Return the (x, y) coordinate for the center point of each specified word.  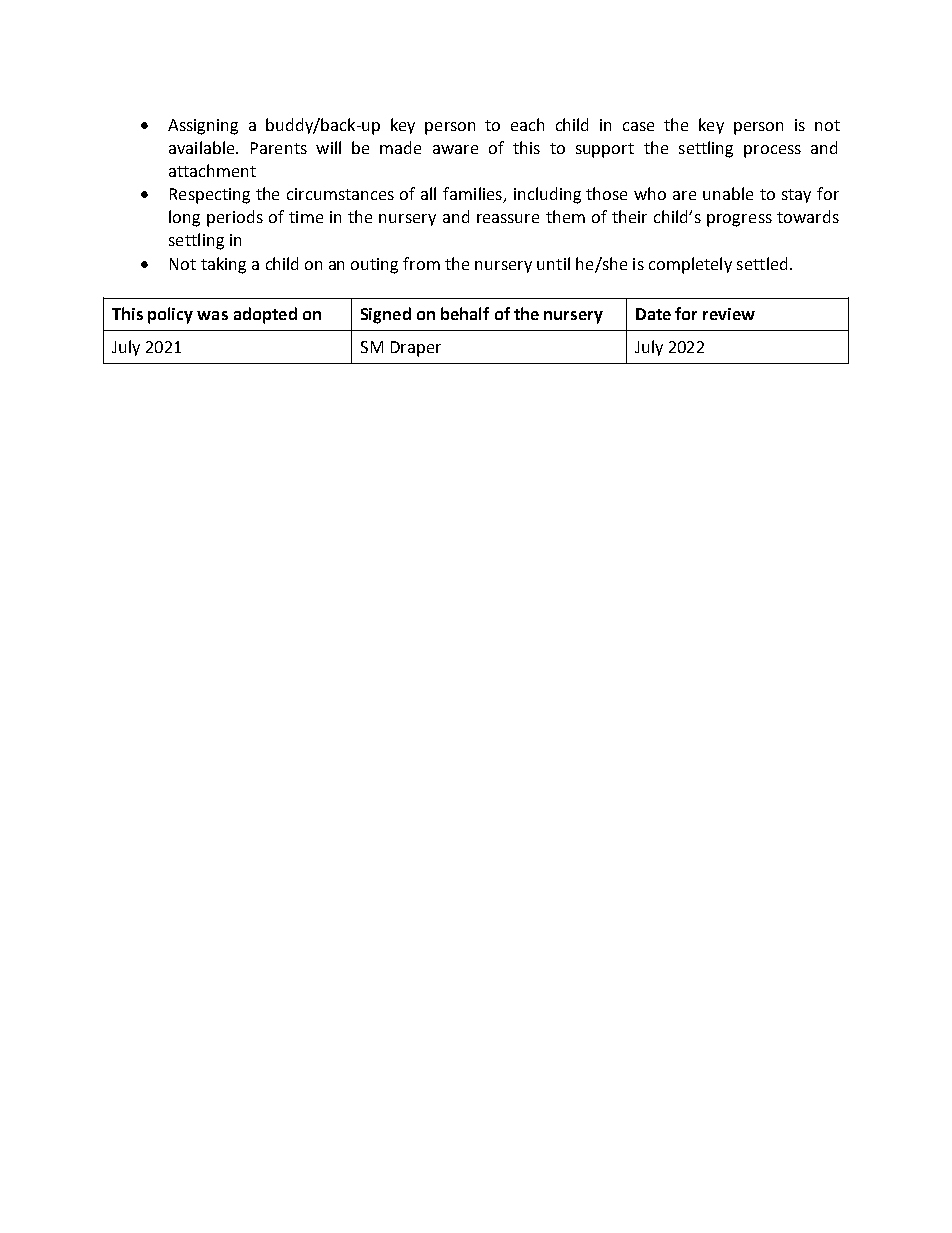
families (473, 195)
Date (653, 314)
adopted (265, 315)
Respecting (210, 196)
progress (739, 220)
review (729, 314)
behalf (465, 313)
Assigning (203, 127)
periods (235, 218)
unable (728, 193)
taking (223, 265)
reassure (508, 218)
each (527, 124)
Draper (416, 349)
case (638, 126)
